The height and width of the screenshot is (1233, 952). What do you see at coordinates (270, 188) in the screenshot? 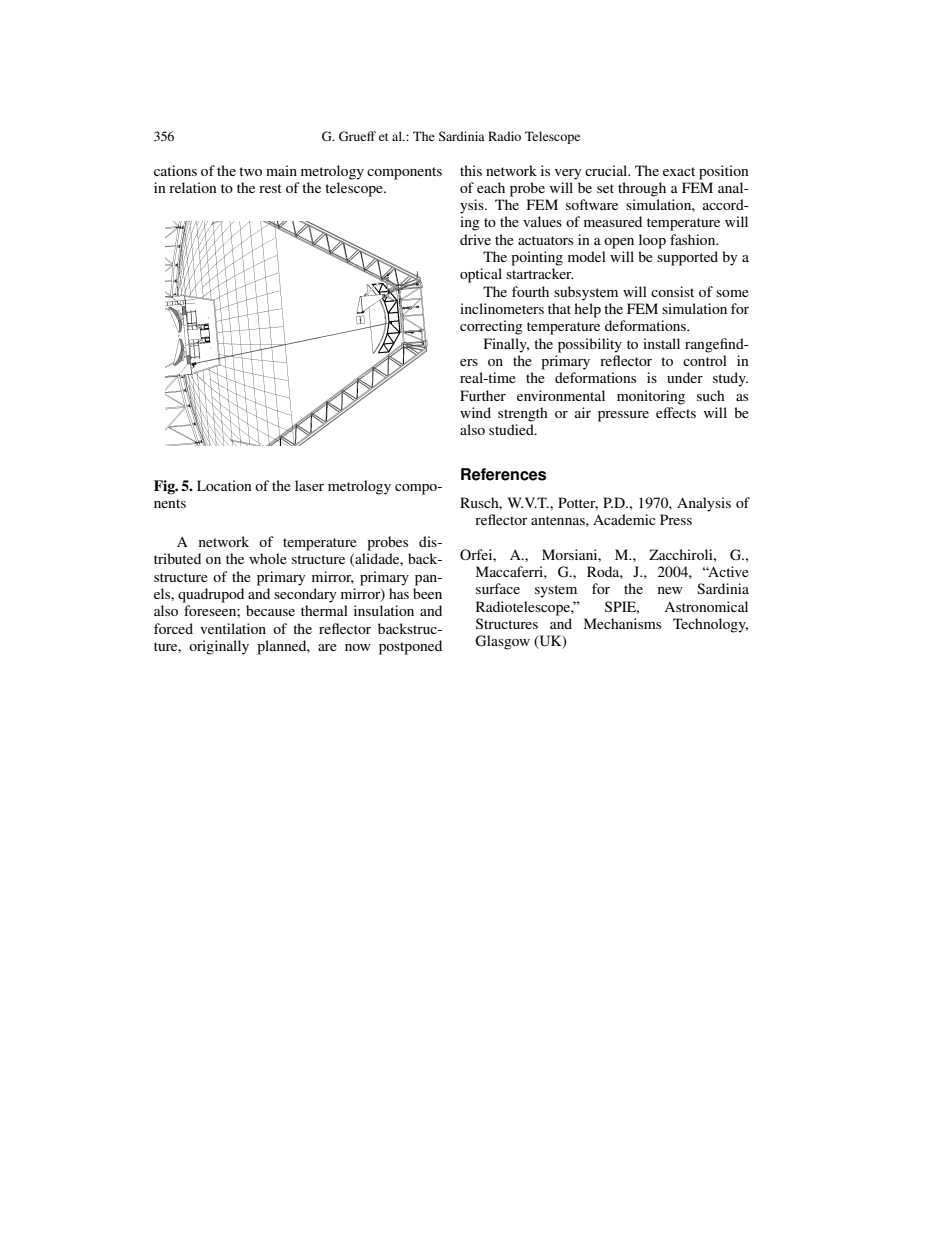
I see `rest` at bounding box center [270, 188].
